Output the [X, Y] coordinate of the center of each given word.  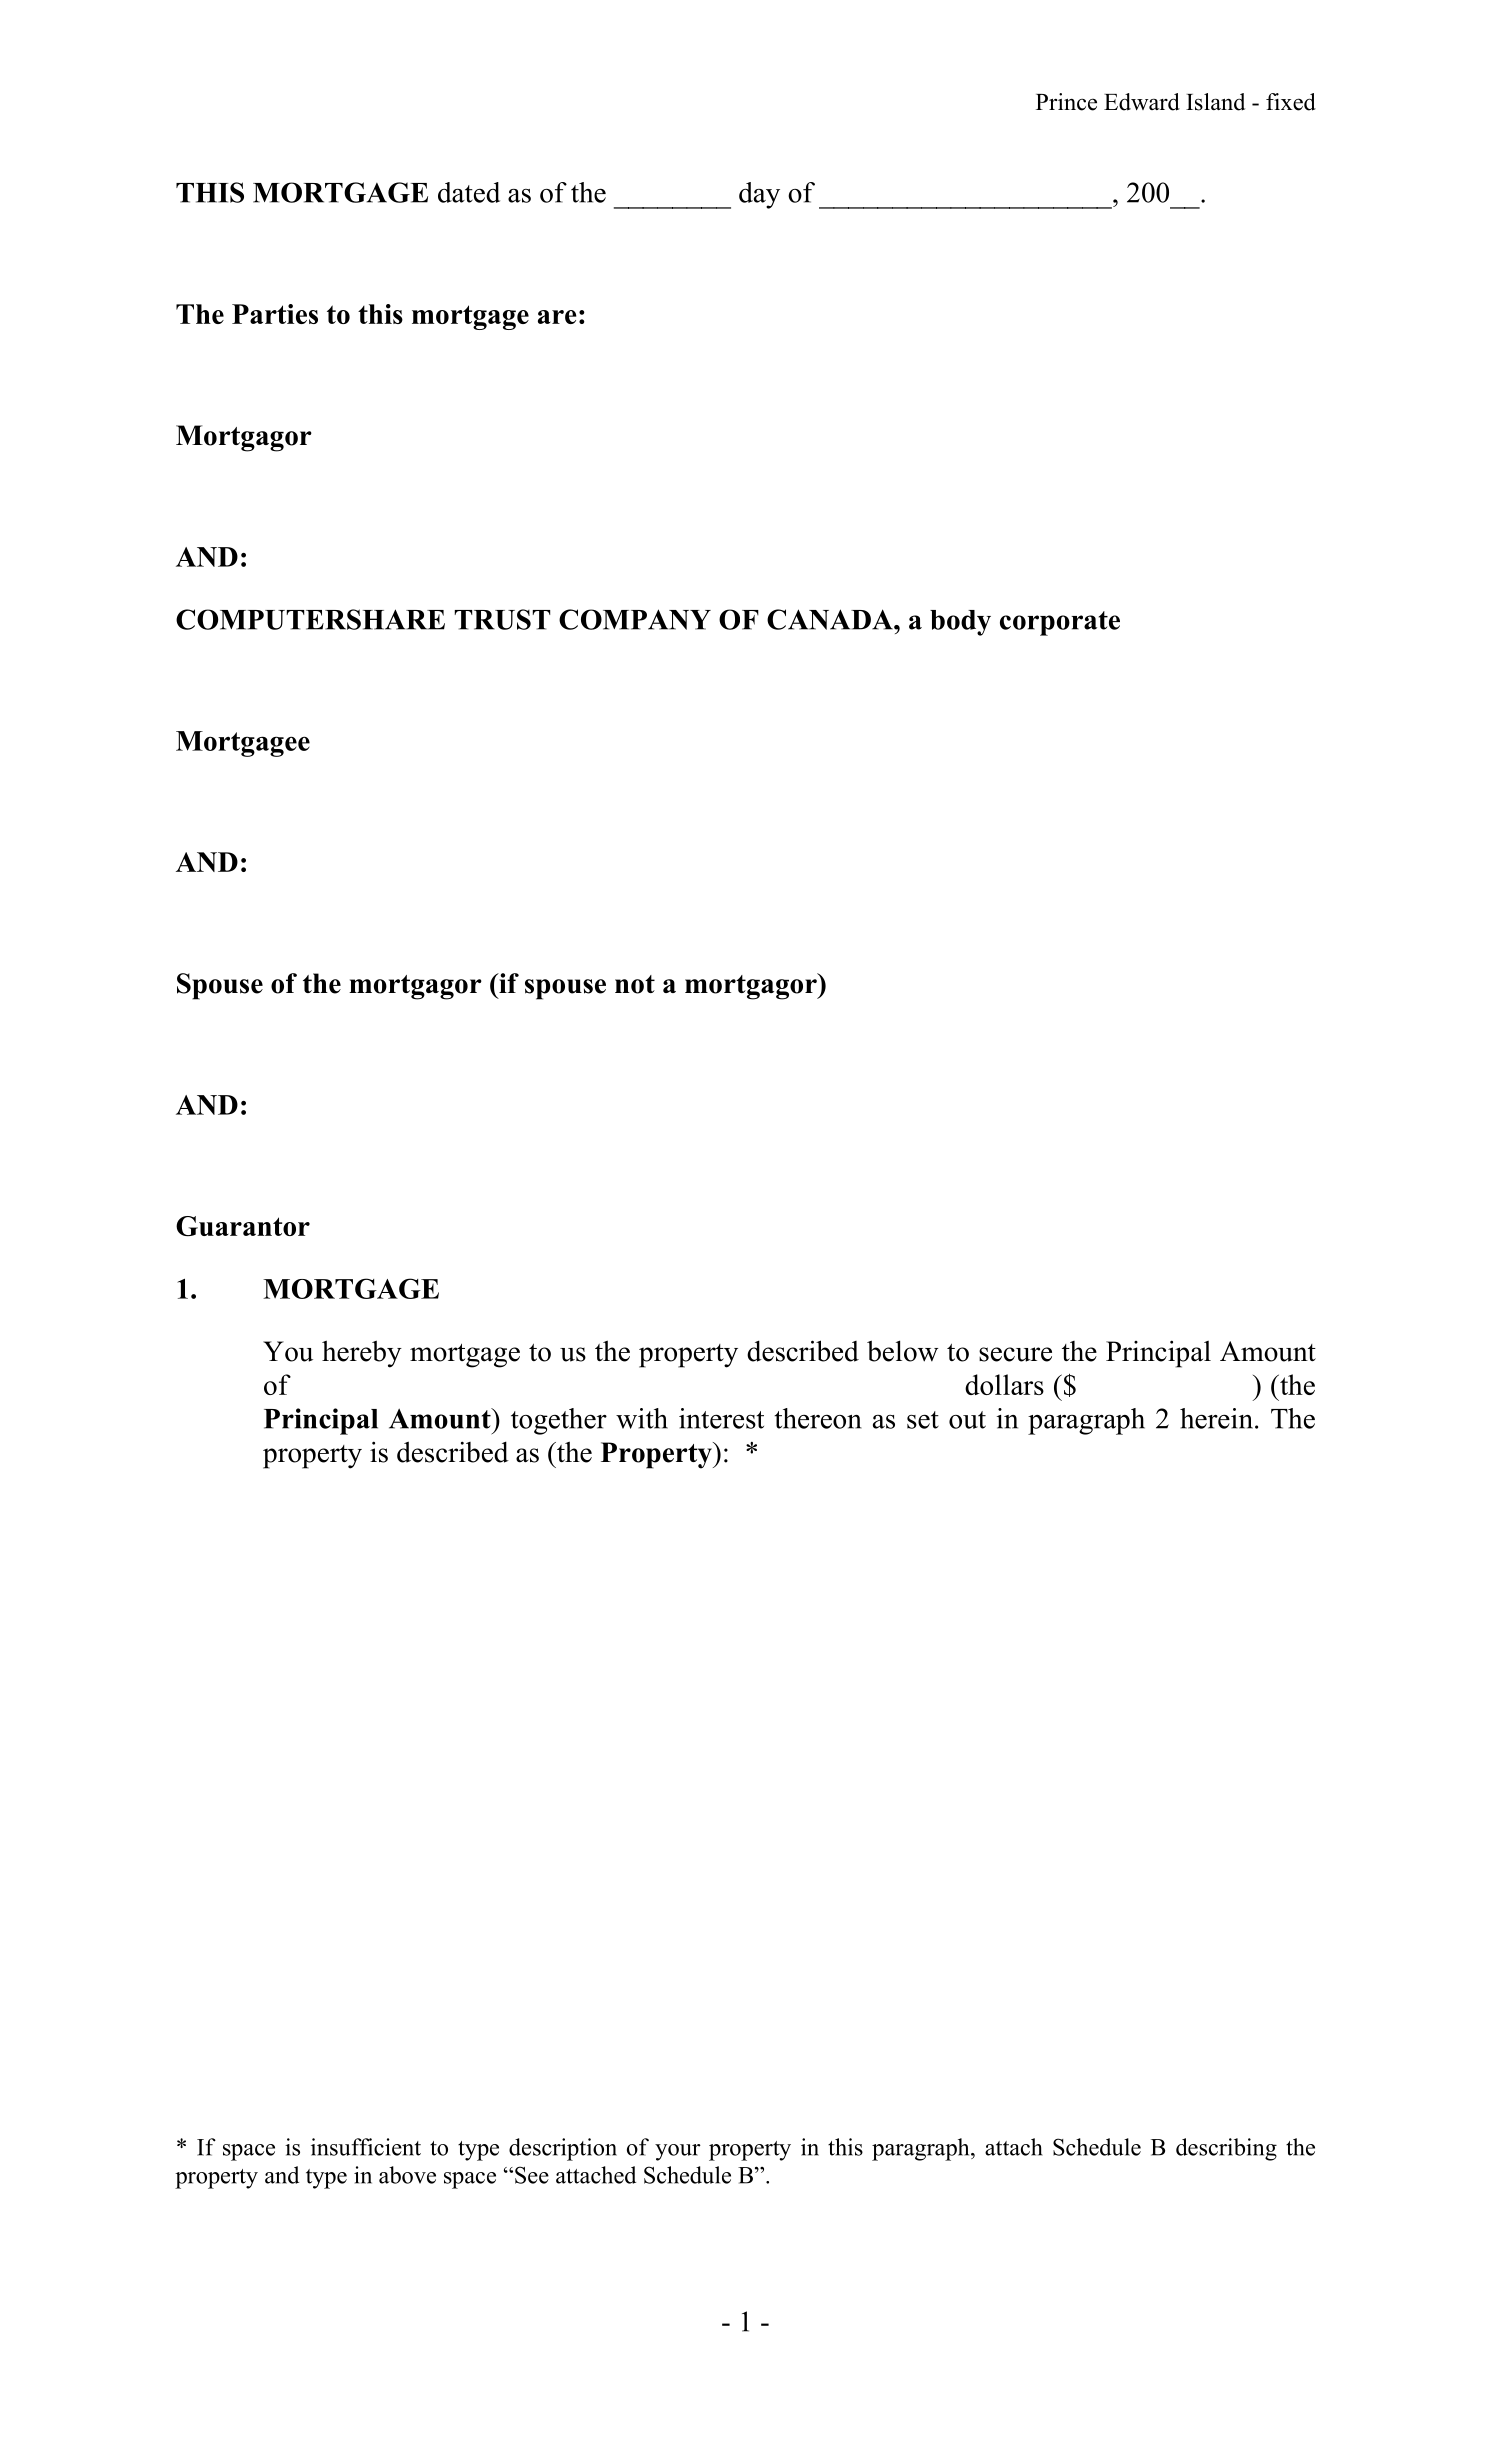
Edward [1142, 102]
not [635, 984]
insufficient [366, 2147]
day [759, 195]
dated [469, 192]
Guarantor [243, 1226]
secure [1015, 1354]
